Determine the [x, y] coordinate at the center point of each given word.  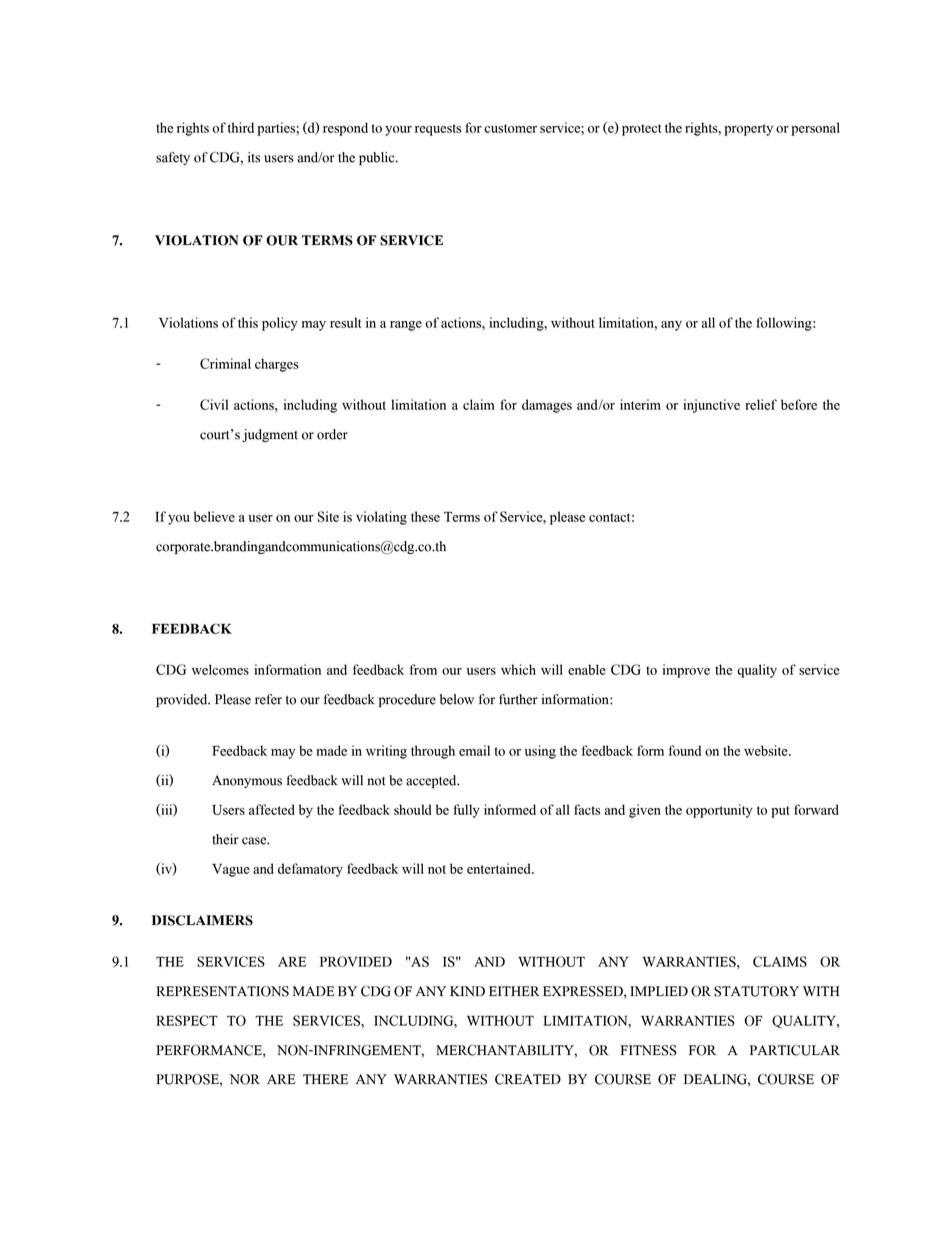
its [254, 157]
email [474, 750]
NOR [245, 1079]
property [748, 130]
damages [547, 406]
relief [761, 404]
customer [510, 128]
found [685, 750]
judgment [270, 435]
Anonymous [247, 781]
